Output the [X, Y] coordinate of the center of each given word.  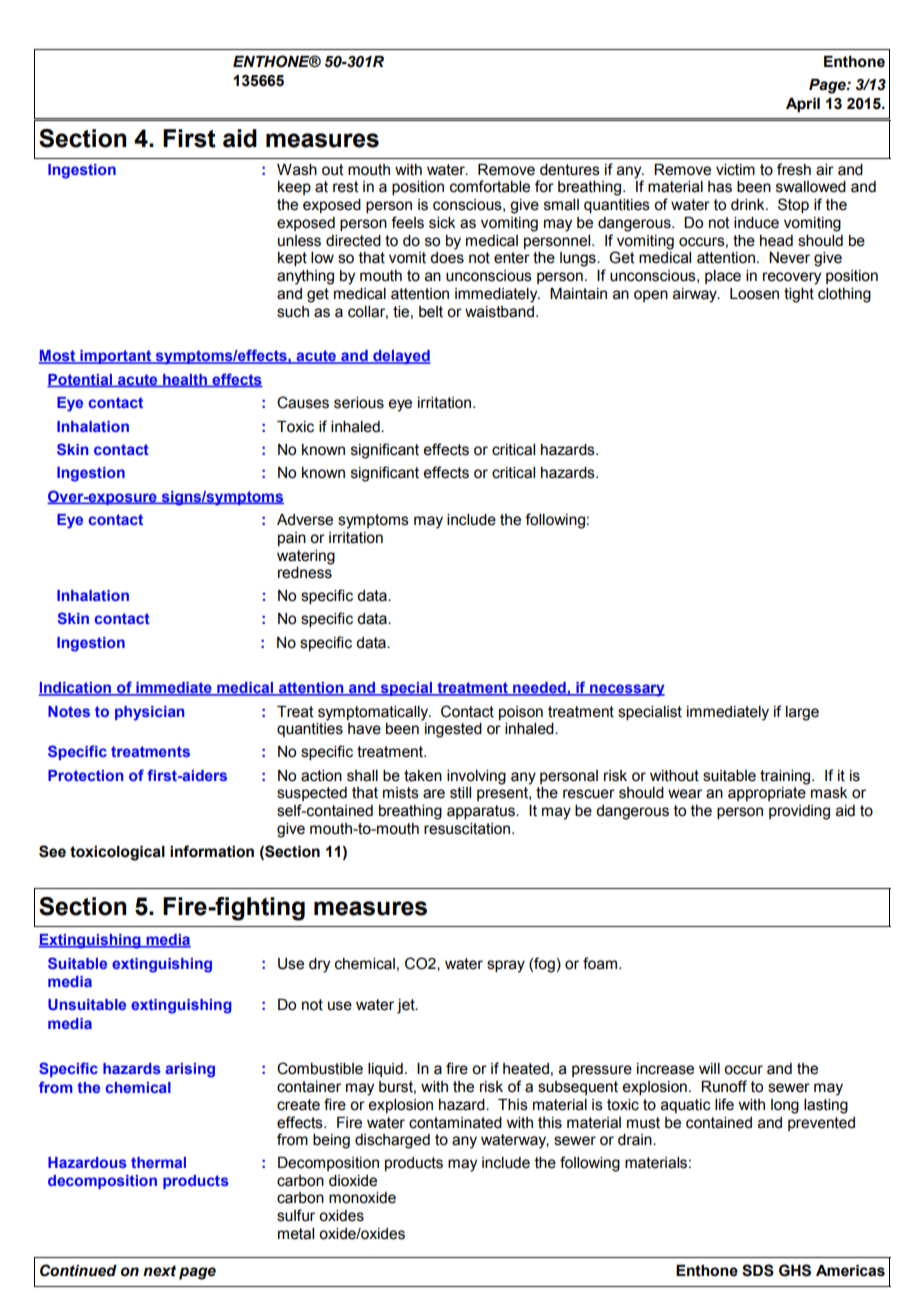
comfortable [490, 186]
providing [799, 812]
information [212, 851]
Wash [297, 170]
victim [735, 170]
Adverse [305, 520]
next [159, 1271]
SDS [758, 1270]
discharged [392, 1141]
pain [292, 539]
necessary [626, 690]
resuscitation [467, 829]
